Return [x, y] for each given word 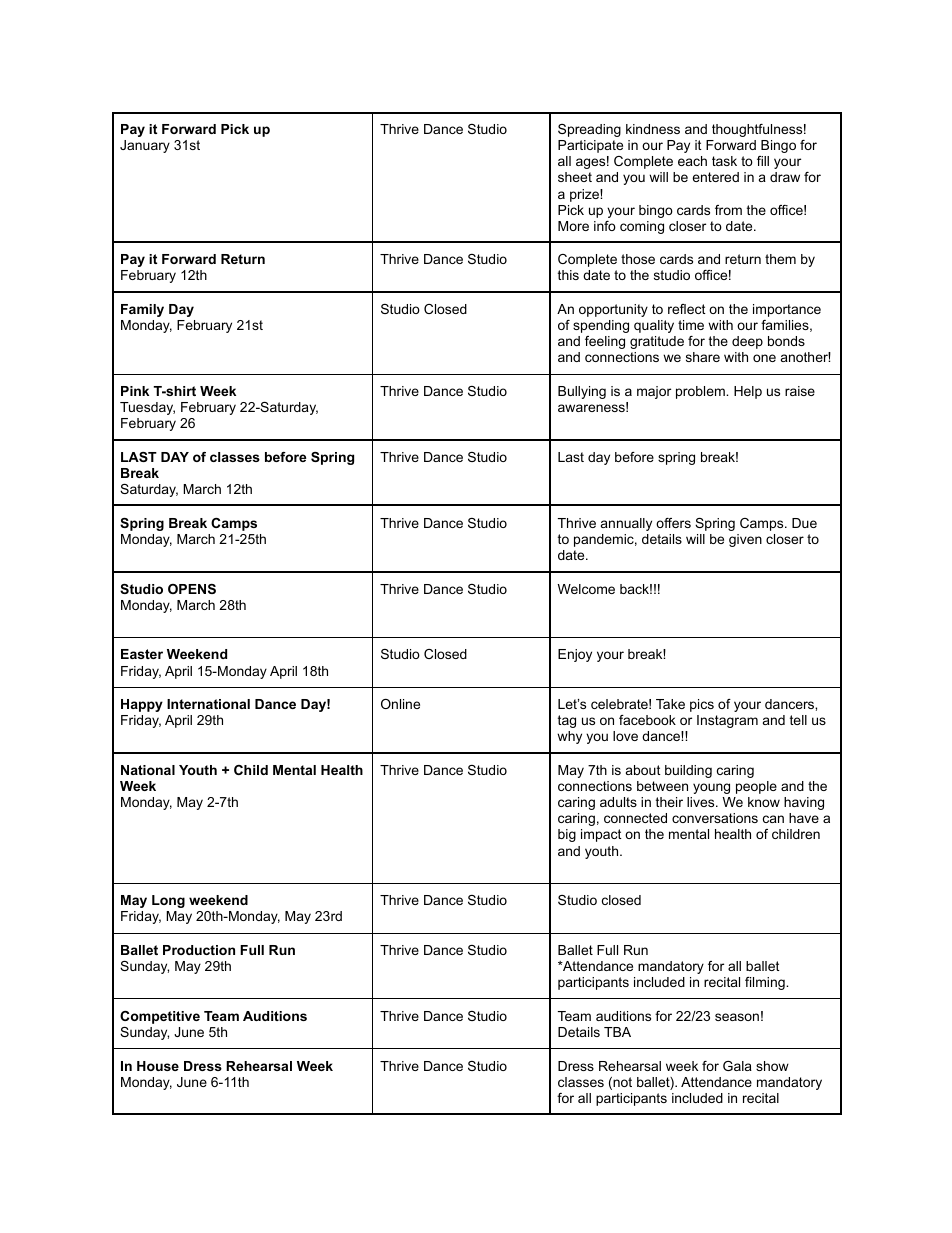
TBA [617, 1032]
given [745, 540]
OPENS [192, 589]
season [737, 1017]
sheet [575, 177]
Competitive [160, 1017]
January [145, 146]
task [724, 161]
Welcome [586, 589]
